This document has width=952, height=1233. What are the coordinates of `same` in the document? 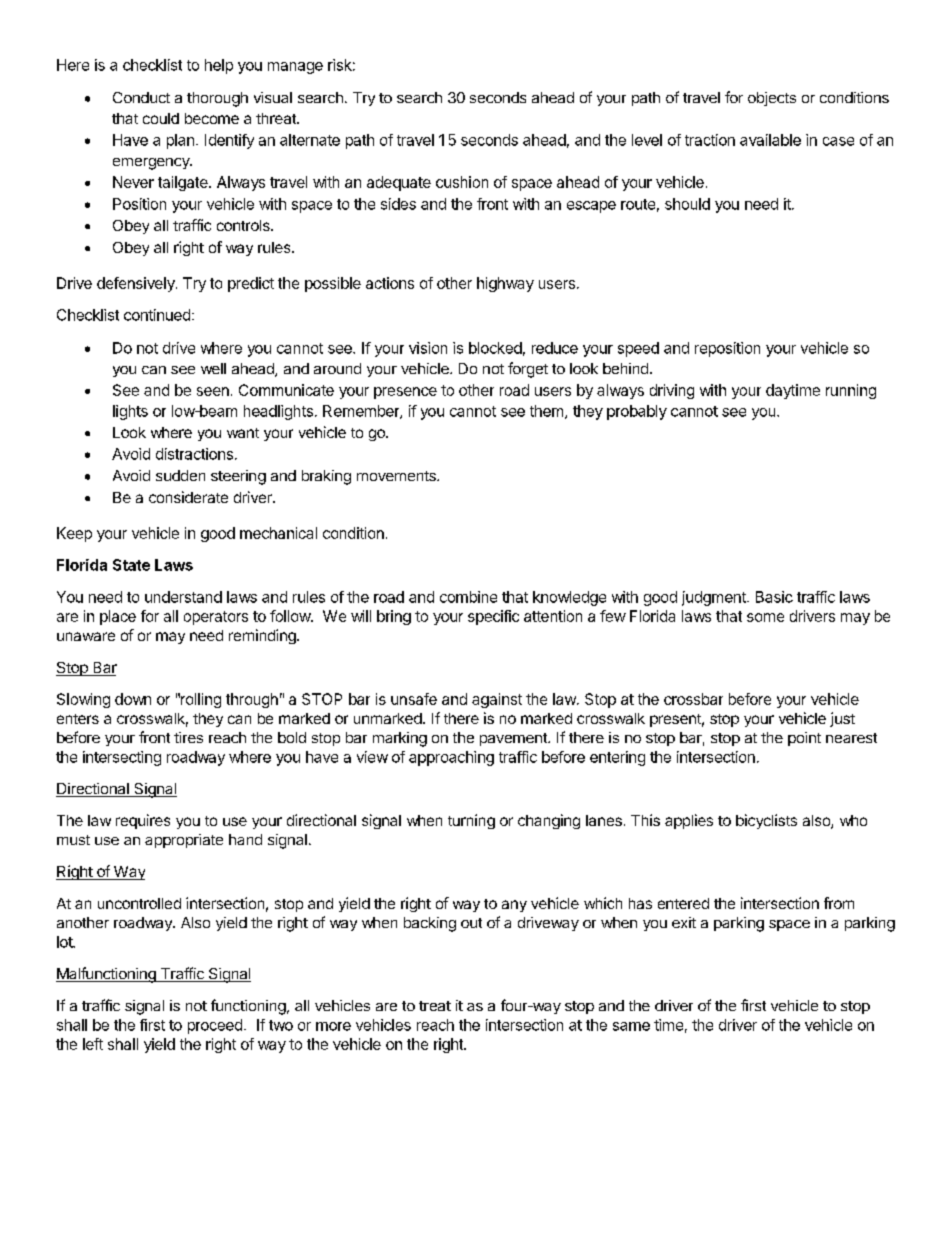 It's located at (631, 1026).
